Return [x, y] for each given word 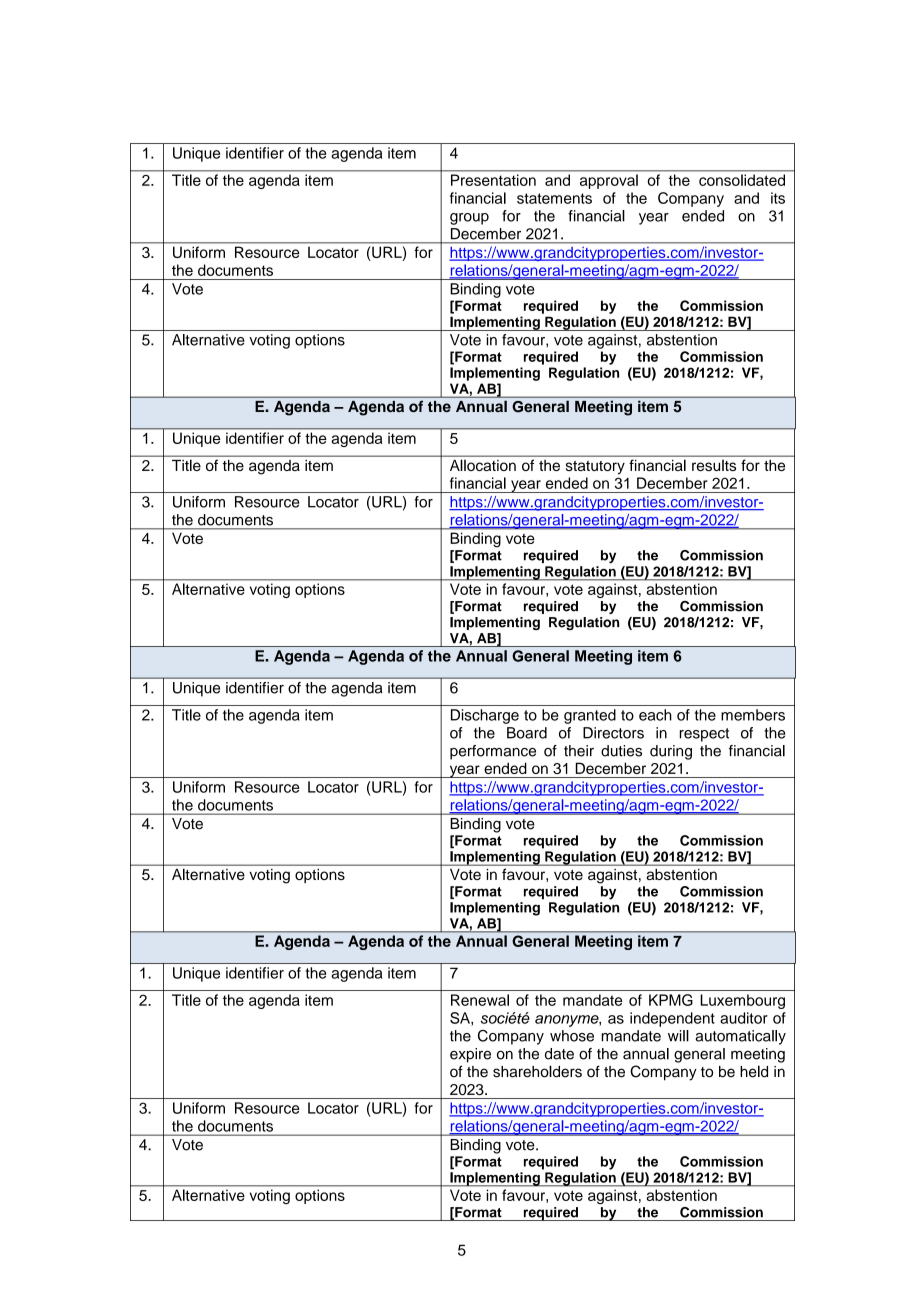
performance [493, 752]
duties [621, 751]
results [714, 465]
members [753, 715]
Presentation [493, 180]
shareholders [537, 1071]
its [778, 198]
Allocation [483, 465]
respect [704, 735]
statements [554, 198]
